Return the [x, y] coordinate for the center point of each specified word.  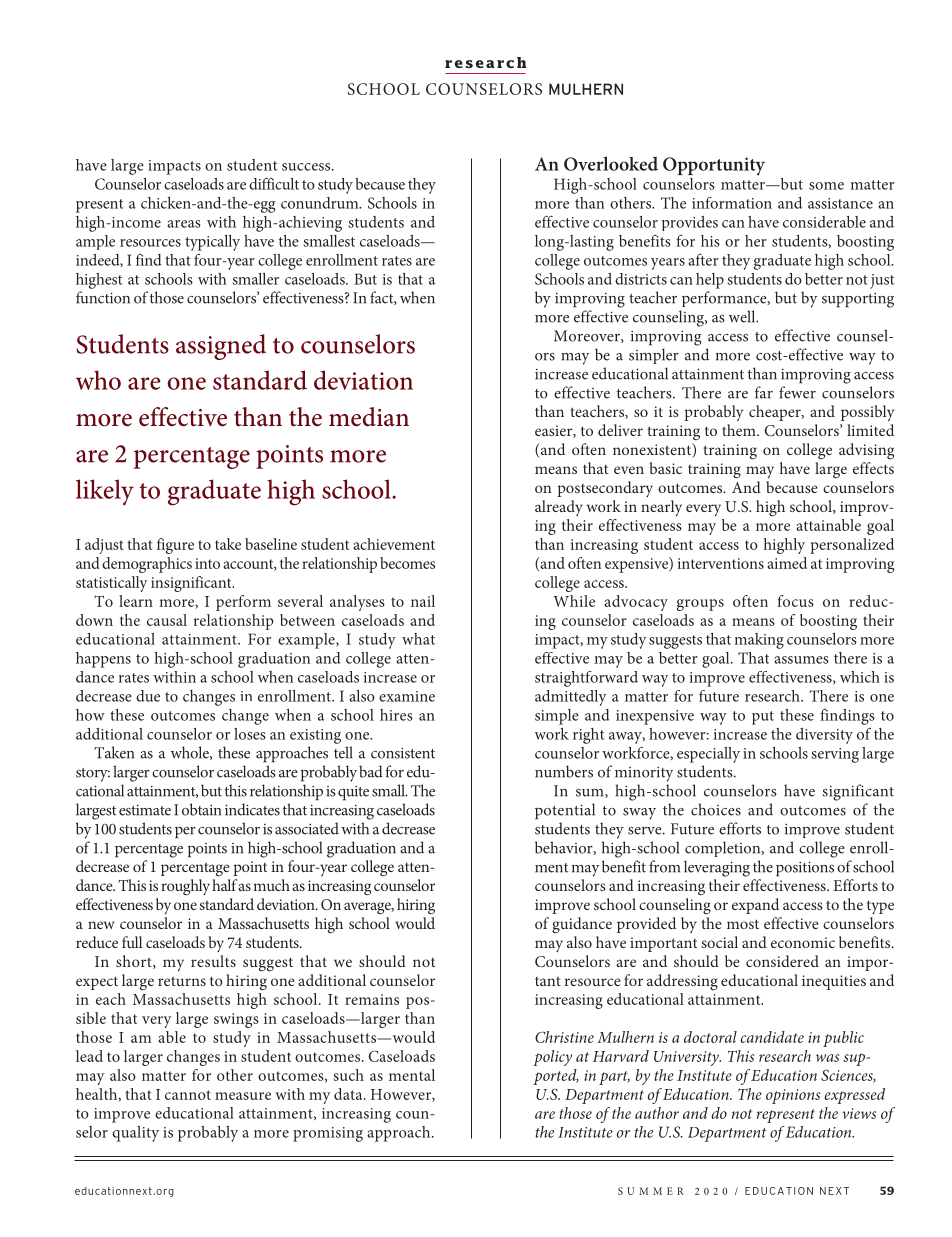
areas [184, 224]
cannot [188, 1095]
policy [552, 1058]
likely [105, 492]
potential [565, 811]
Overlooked [611, 163]
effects [873, 468]
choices [716, 809]
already [559, 508]
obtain [201, 809]
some [826, 186]
